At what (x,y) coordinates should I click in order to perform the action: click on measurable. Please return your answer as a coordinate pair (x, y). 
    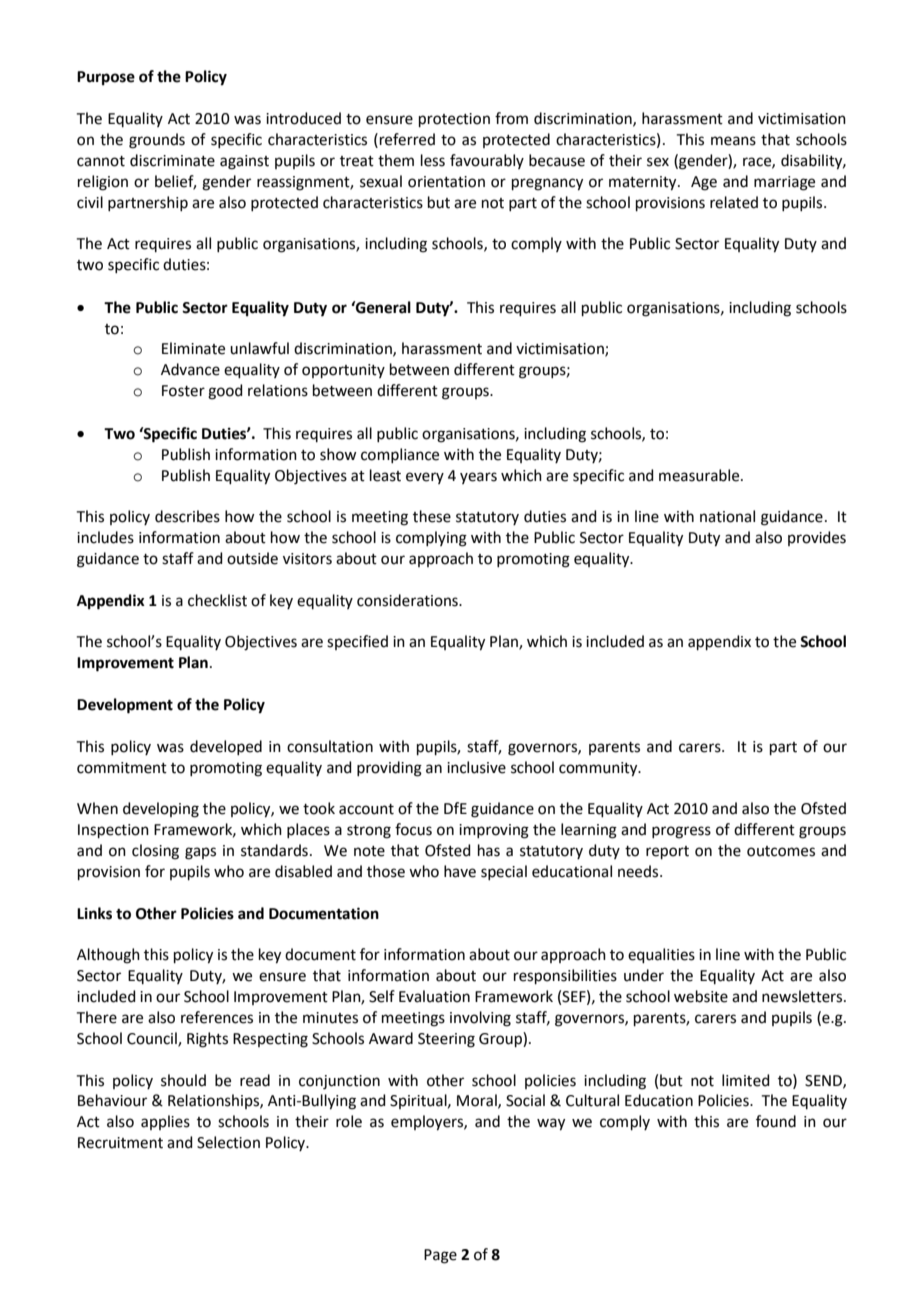
    Looking at the image, I should click on (700, 475).
